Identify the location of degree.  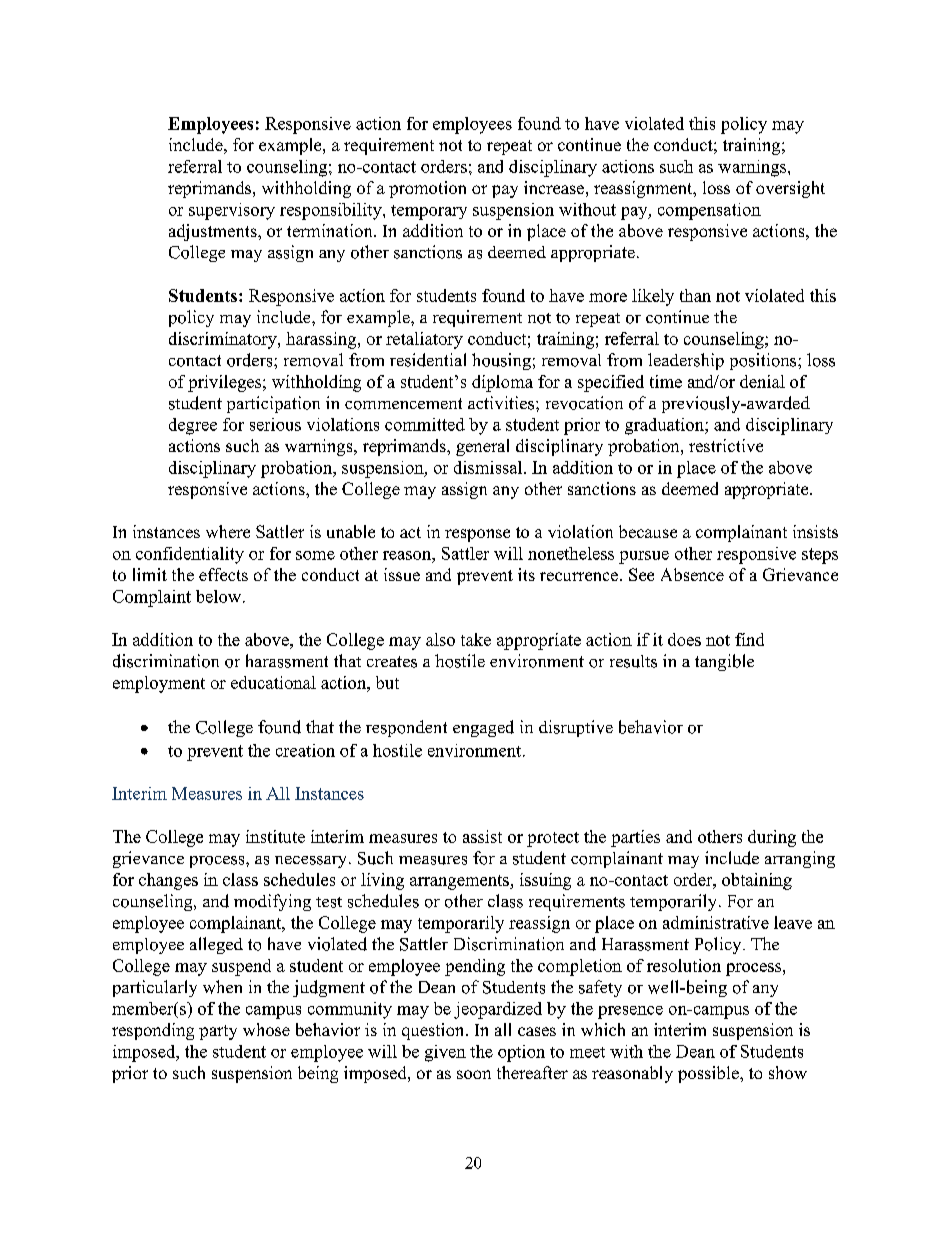
(193, 426).
